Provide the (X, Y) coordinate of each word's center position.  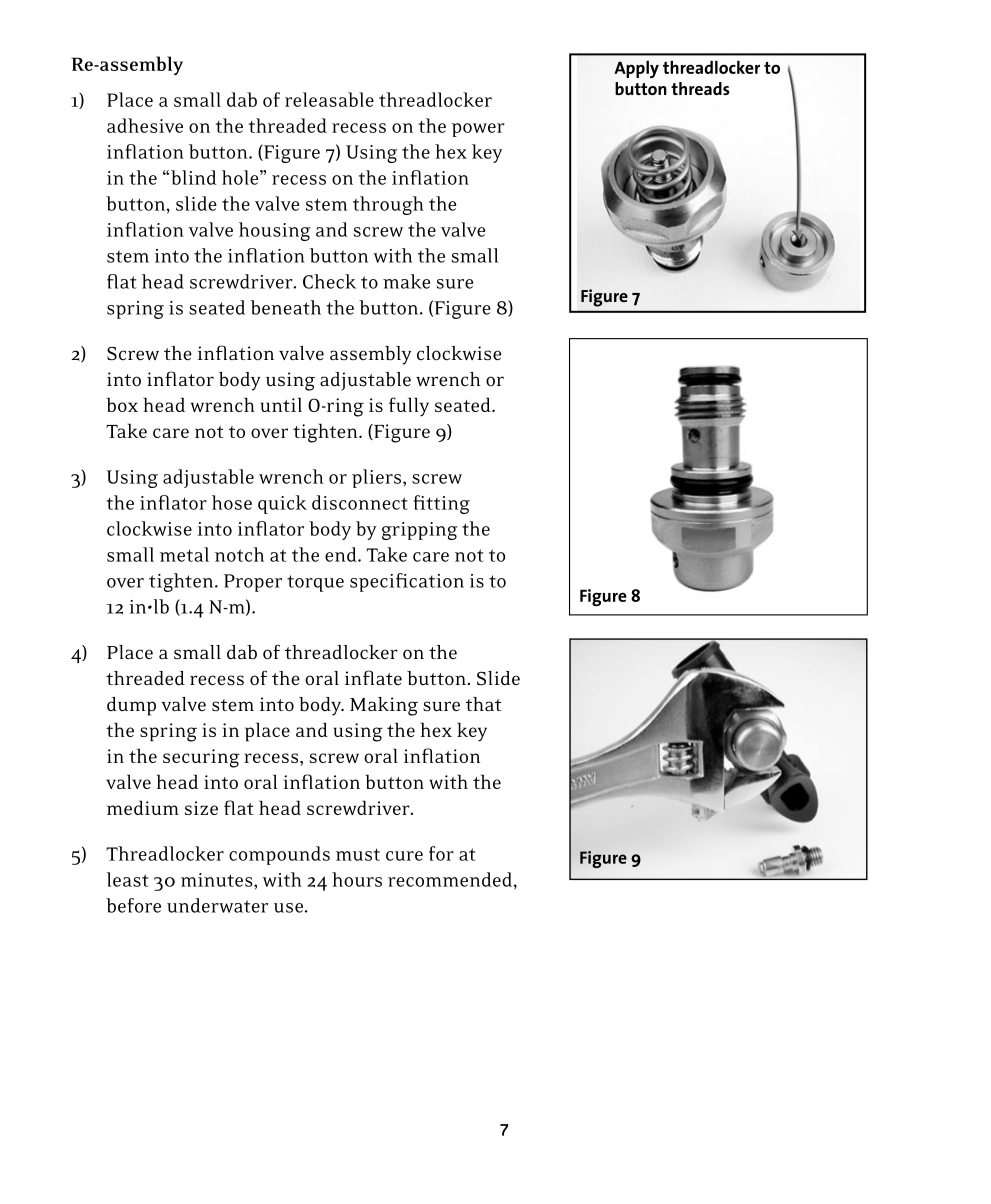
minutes (218, 880)
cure (404, 856)
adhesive (145, 125)
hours (357, 879)
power (478, 130)
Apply (636, 69)
